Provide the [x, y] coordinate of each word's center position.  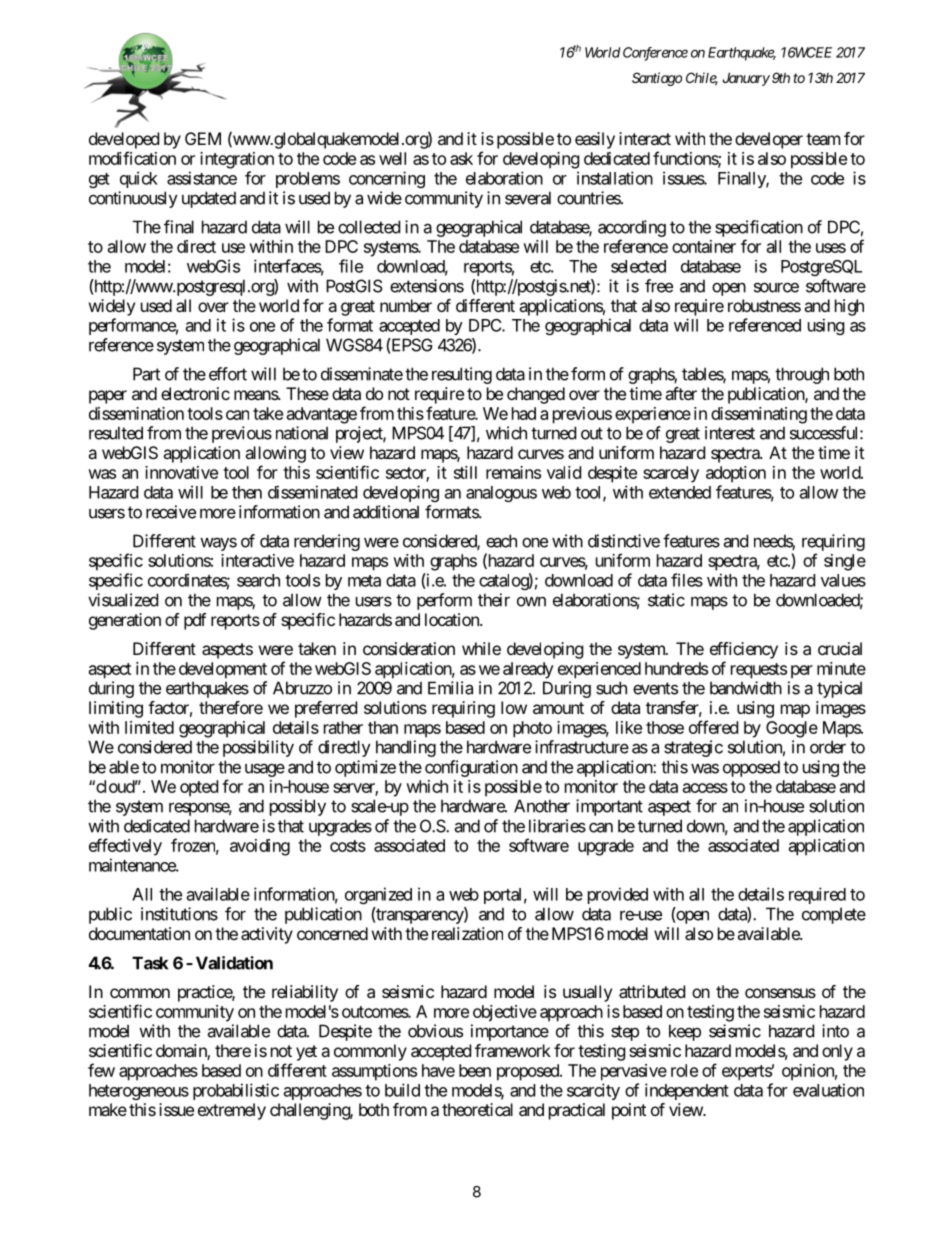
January [746, 79]
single [845, 562]
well [392, 158]
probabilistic [236, 1091]
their [494, 600]
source [776, 287]
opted [199, 788]
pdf [195, 621]
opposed [751, 768]
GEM [203, 138]
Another [542, 806]
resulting [462, 375]
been [475, 1070]
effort [228, 374]
